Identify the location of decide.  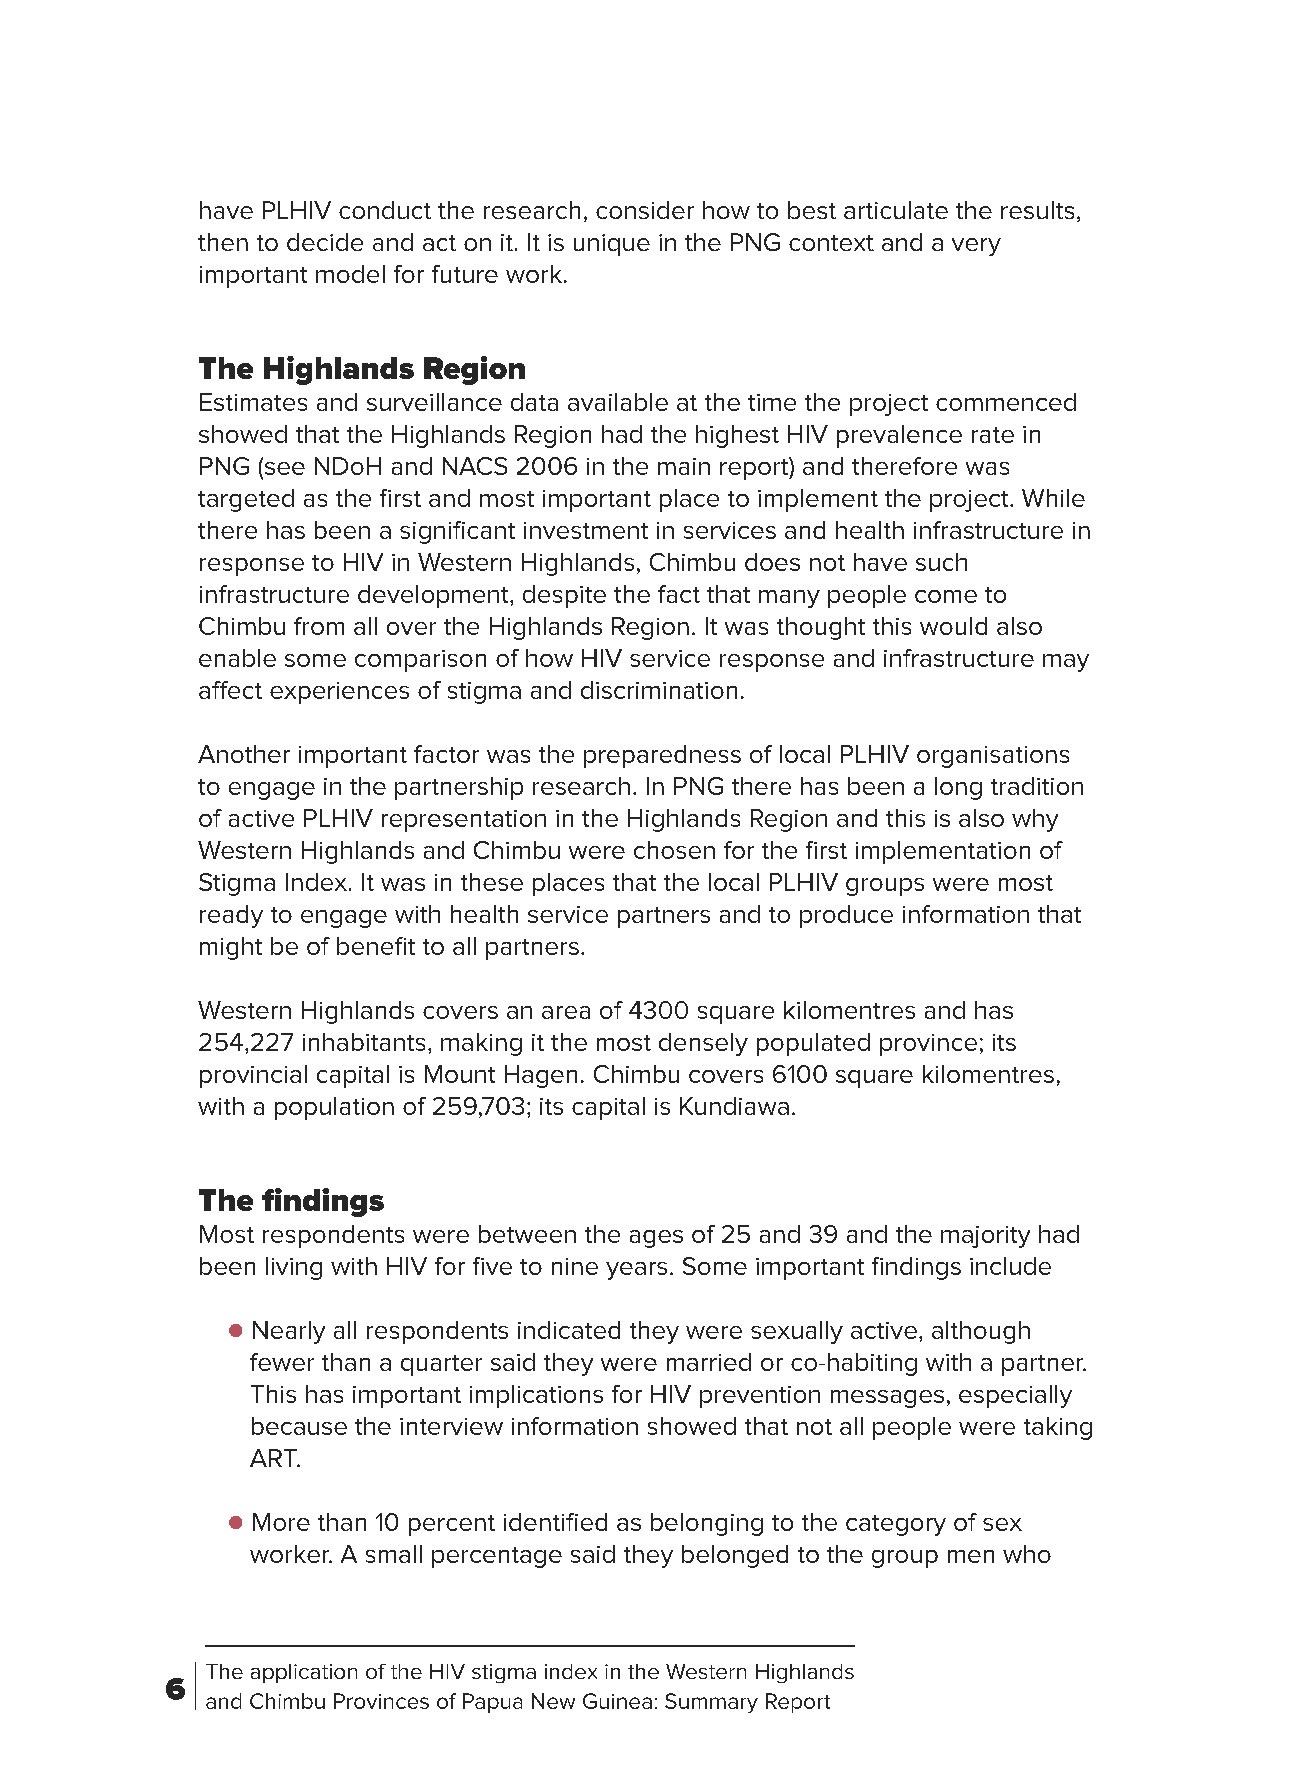
(325, 242).
